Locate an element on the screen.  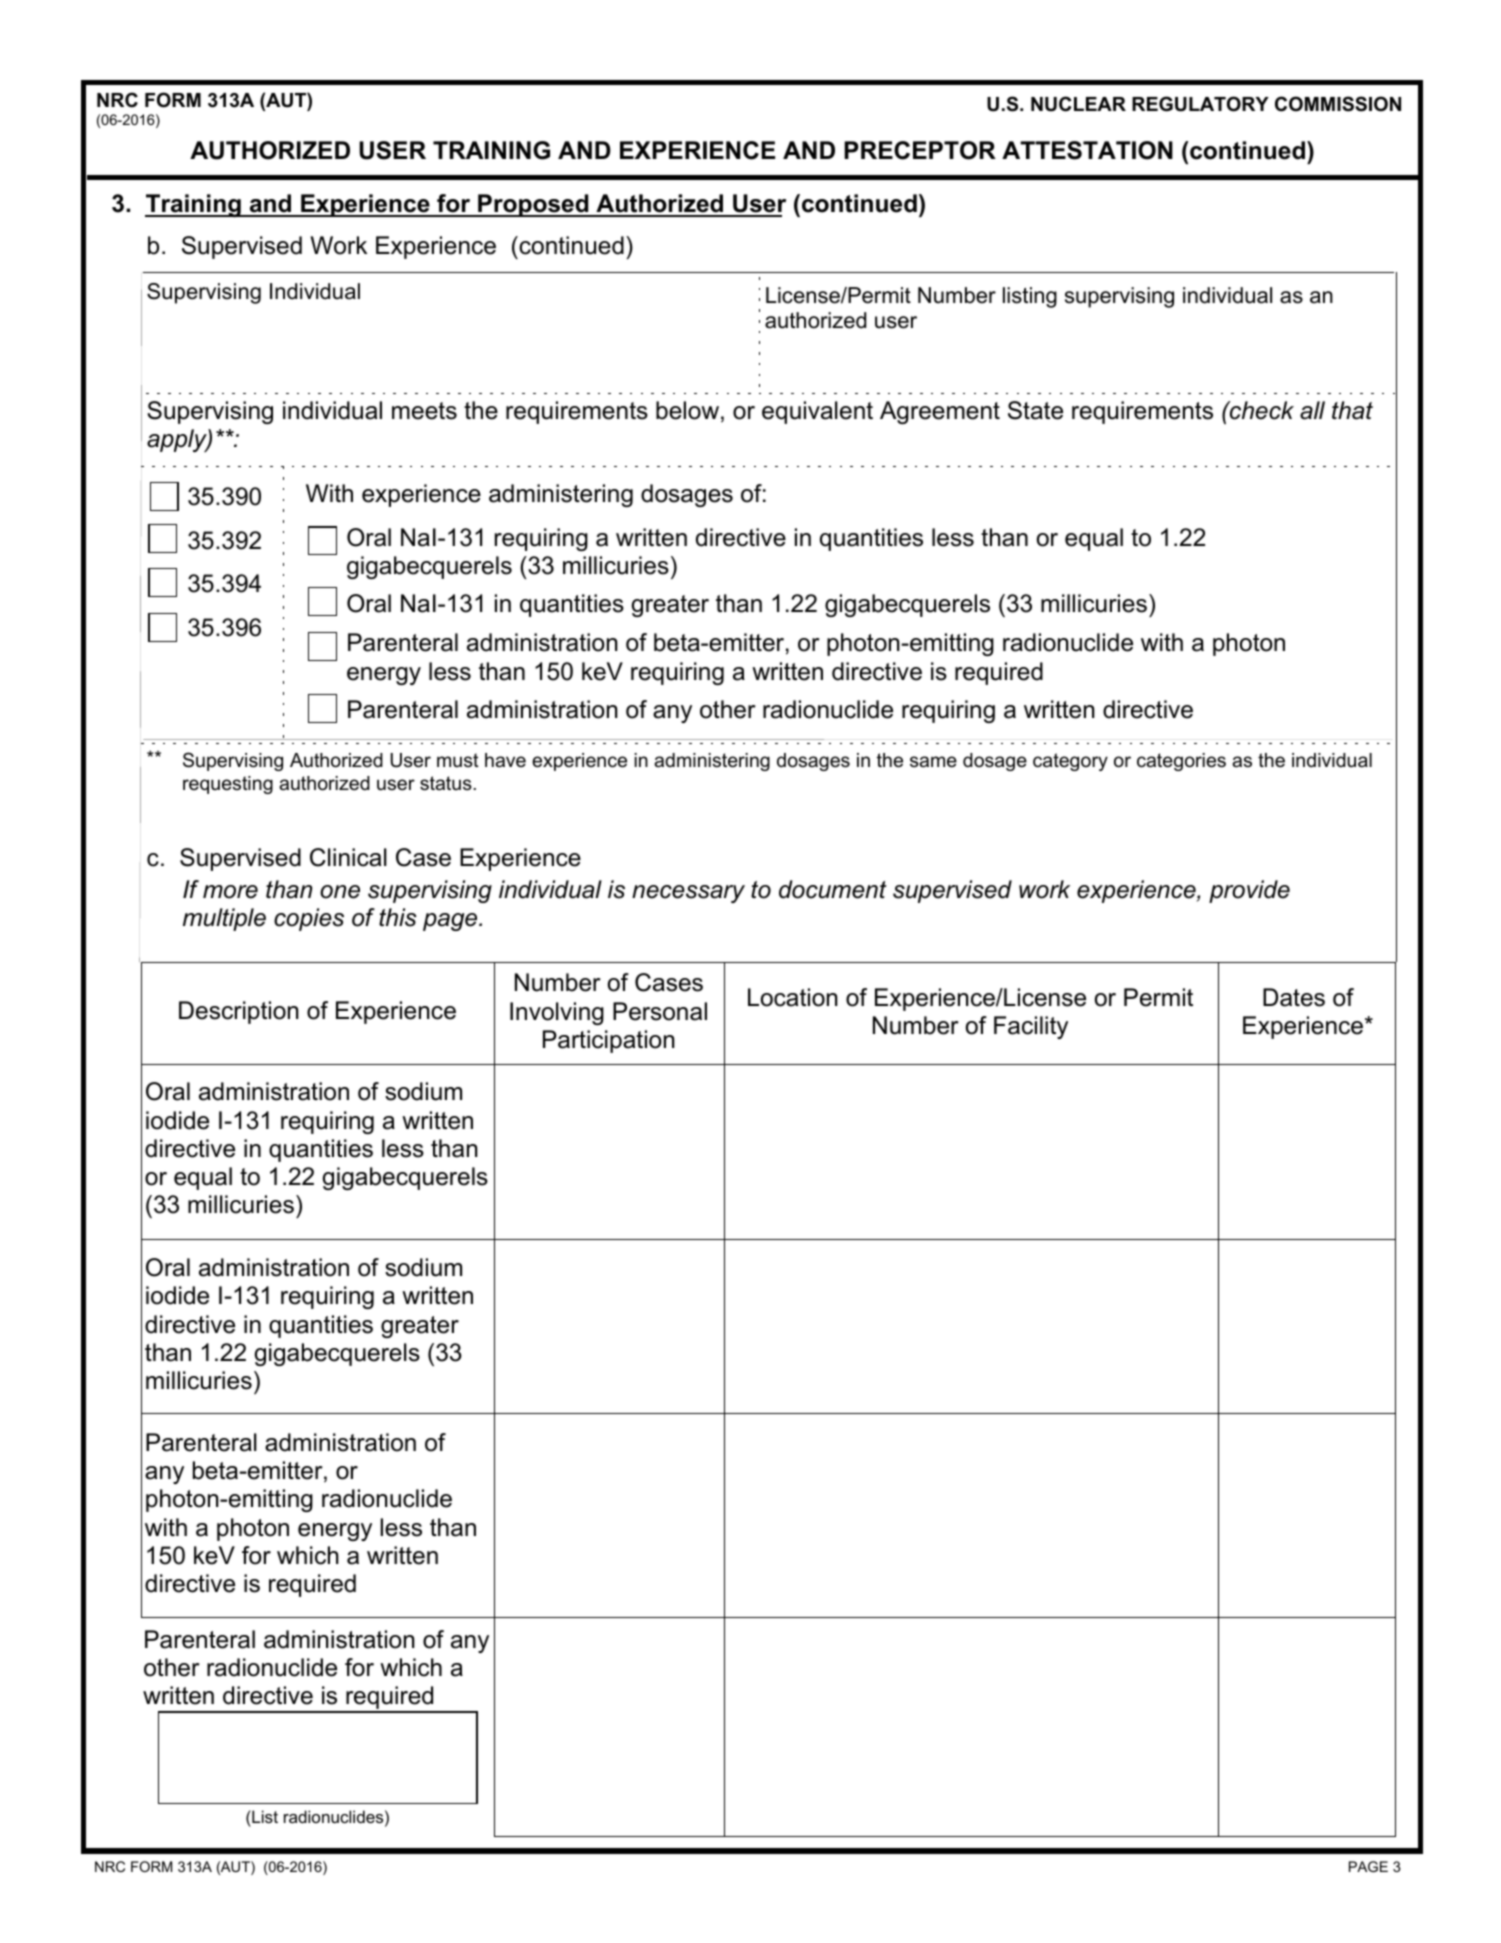
Proposed is located at coordinates (533, 205).
